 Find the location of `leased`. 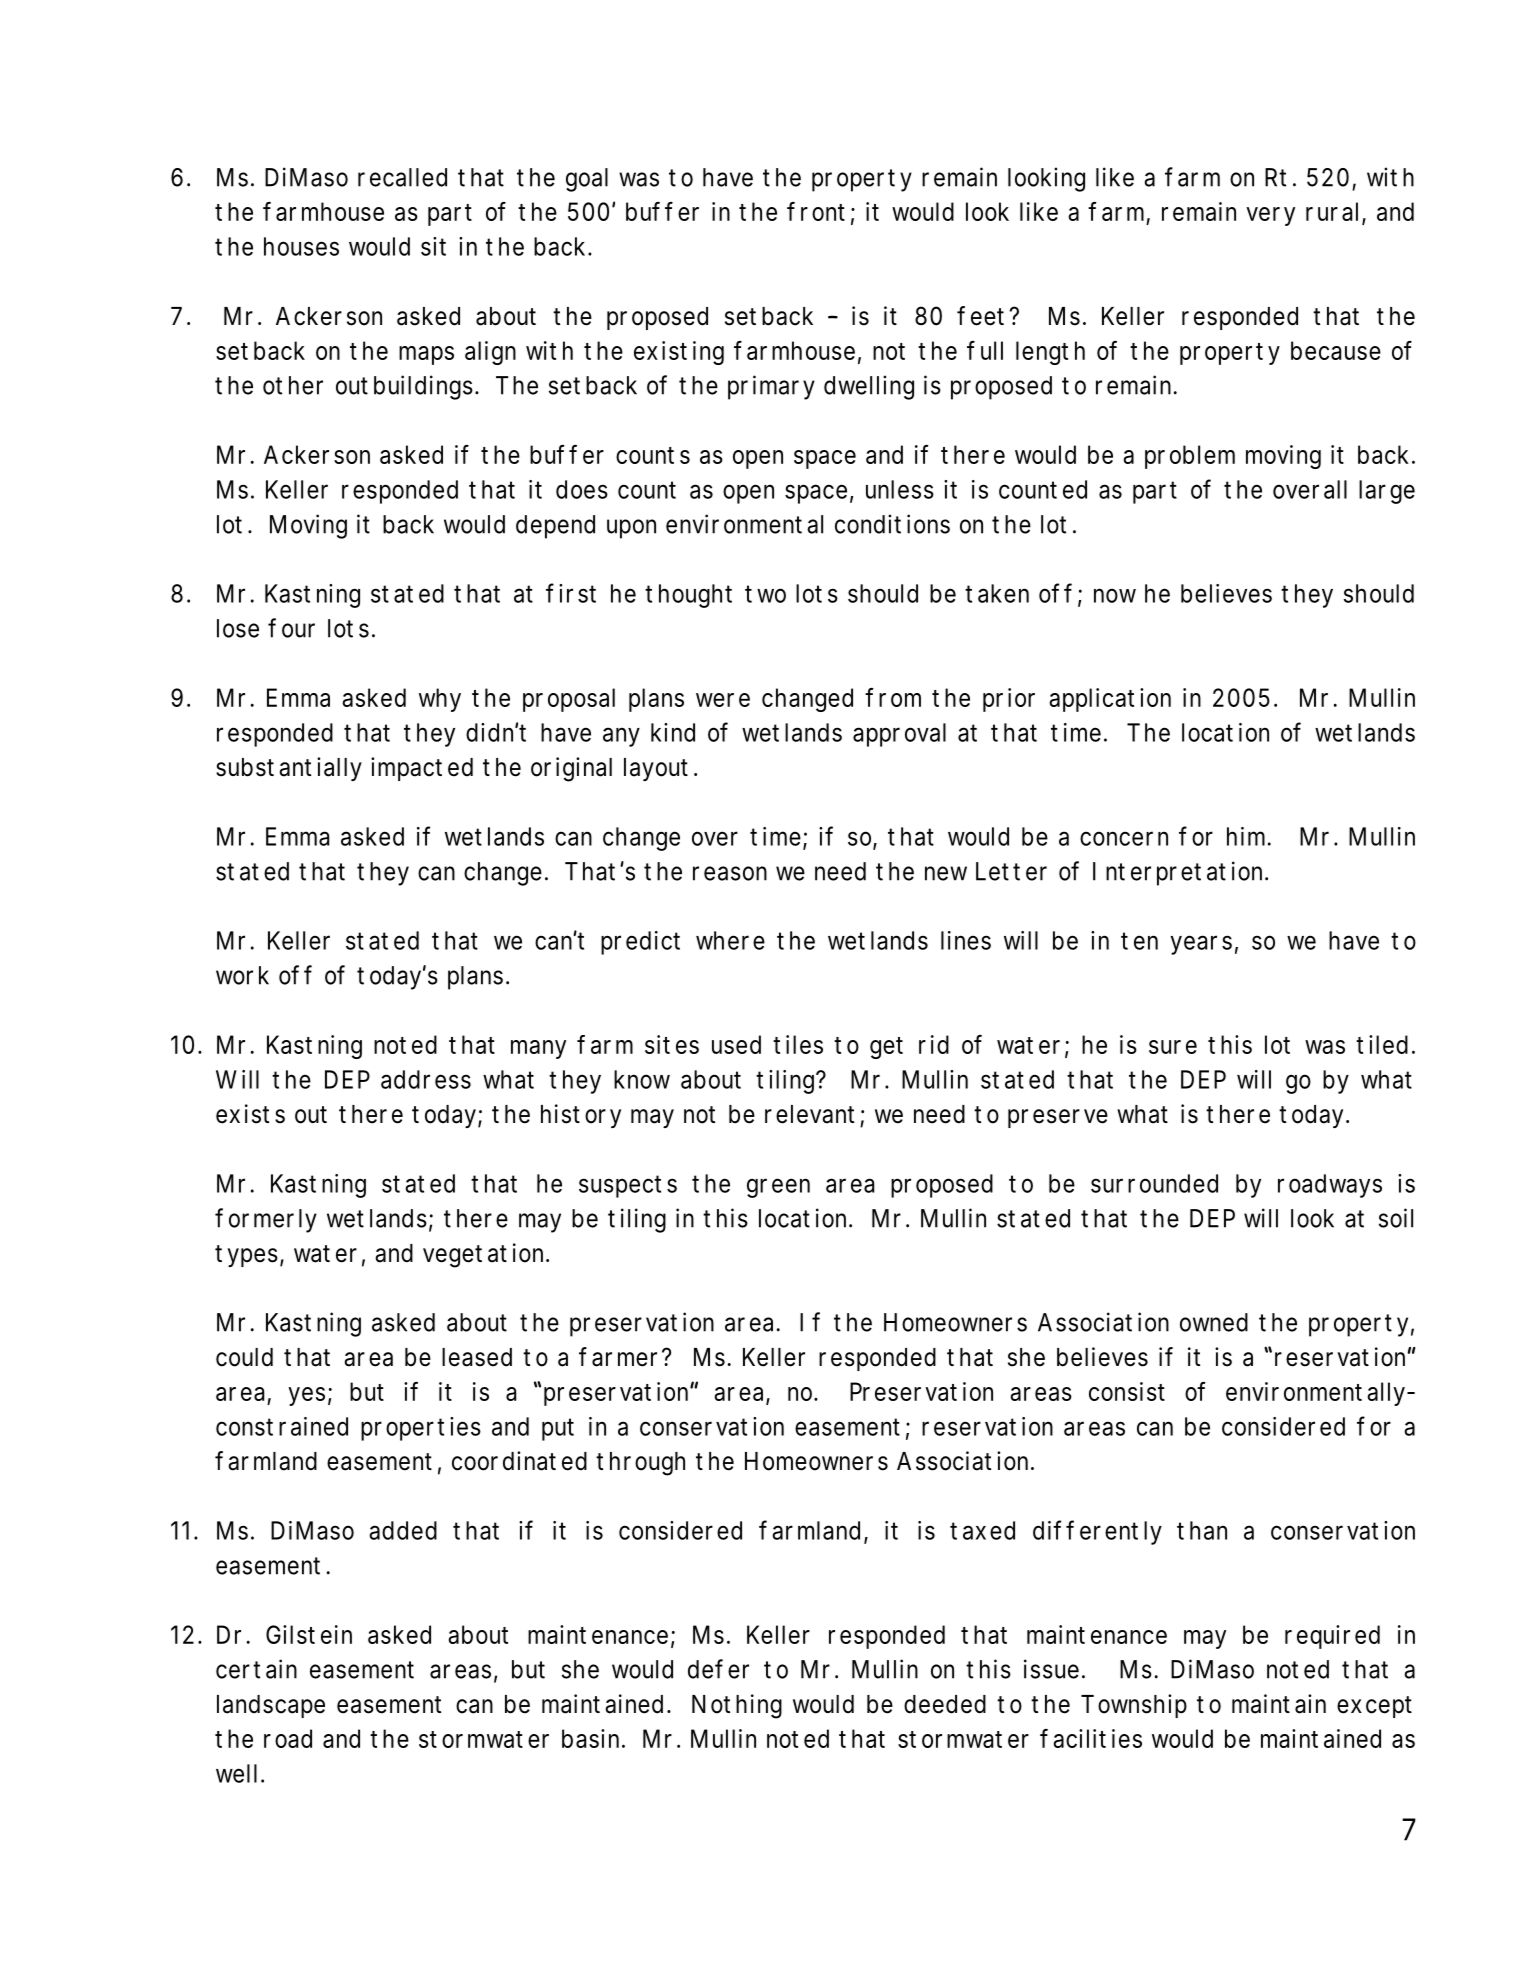

leased is located at coordinates (477, 1357).
